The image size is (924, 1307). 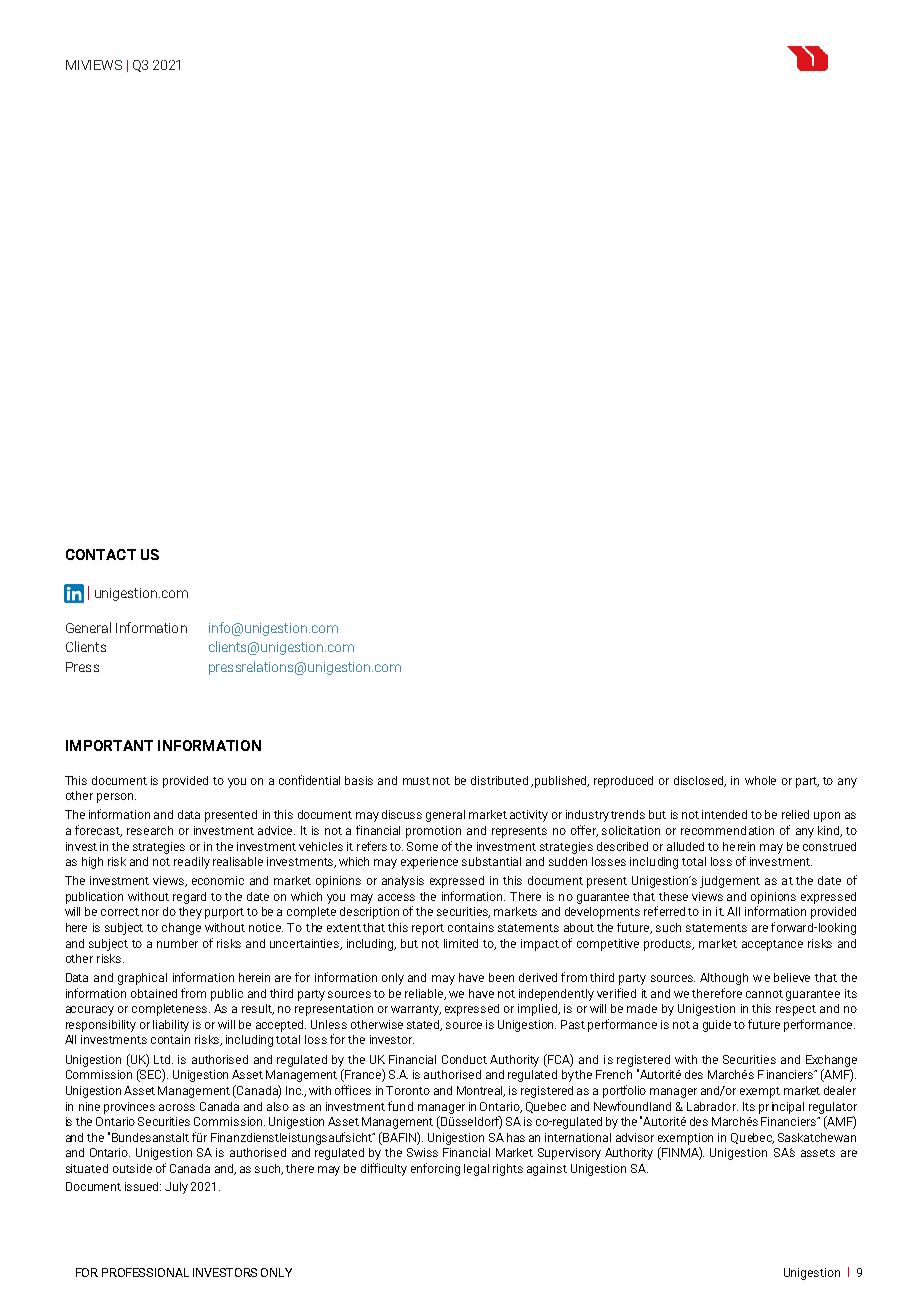 What do you see at coordinates (760, 780) in the screenshot?
I see `whole` at bounding box center [760, 780].
